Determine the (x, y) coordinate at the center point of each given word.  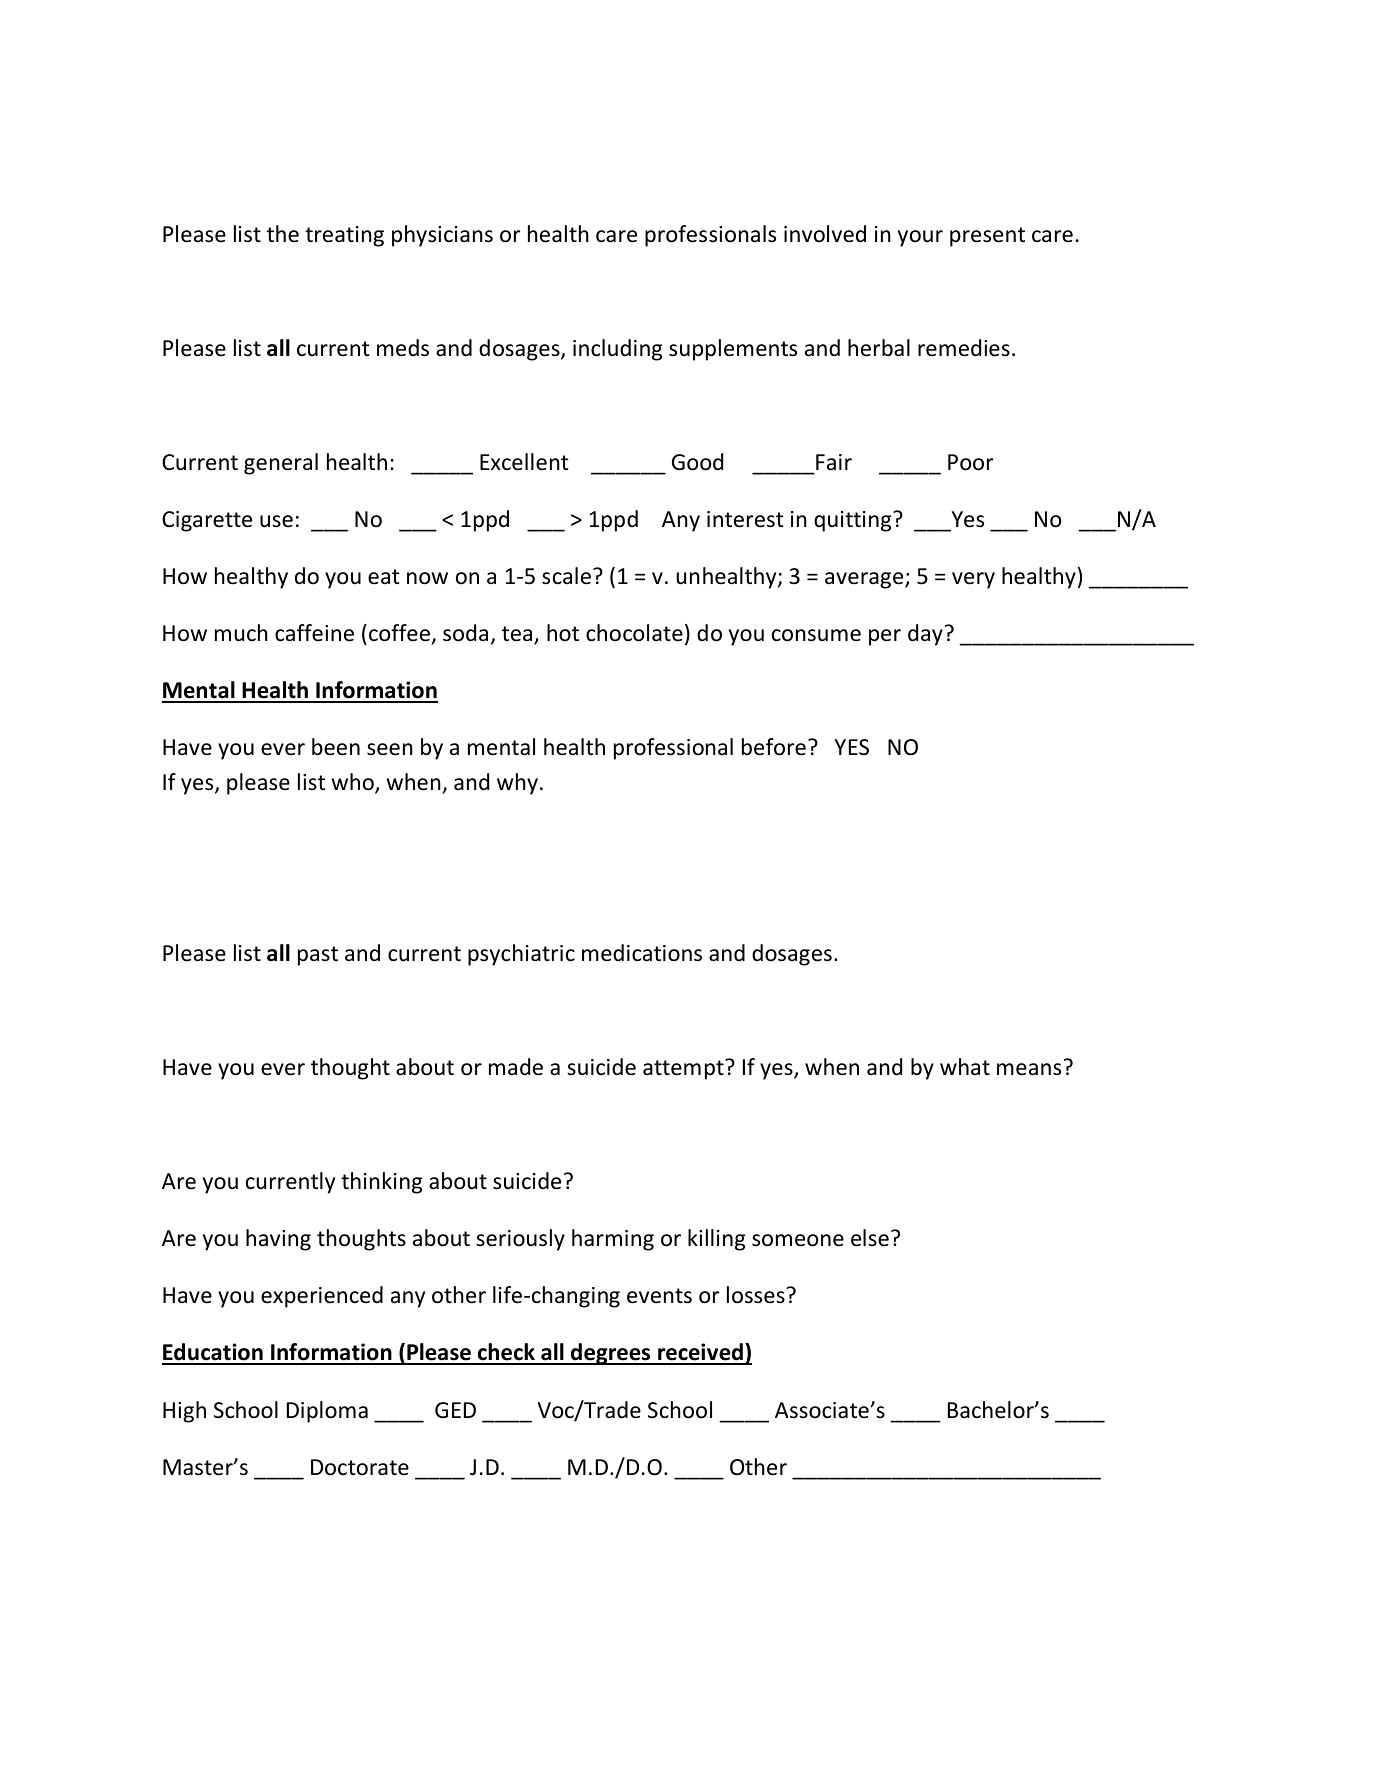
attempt (684, 1069)
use (276, 521)
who (354, 783)
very (973, 580)
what (965, 1066)
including (617, 350)
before (774, 747)
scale (566, 576)
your (920, 238)
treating (344, 236)
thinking (381, 1183)
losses (756, 1295)
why (517, 784)
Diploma (327, 1412)
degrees (611, 1354)
